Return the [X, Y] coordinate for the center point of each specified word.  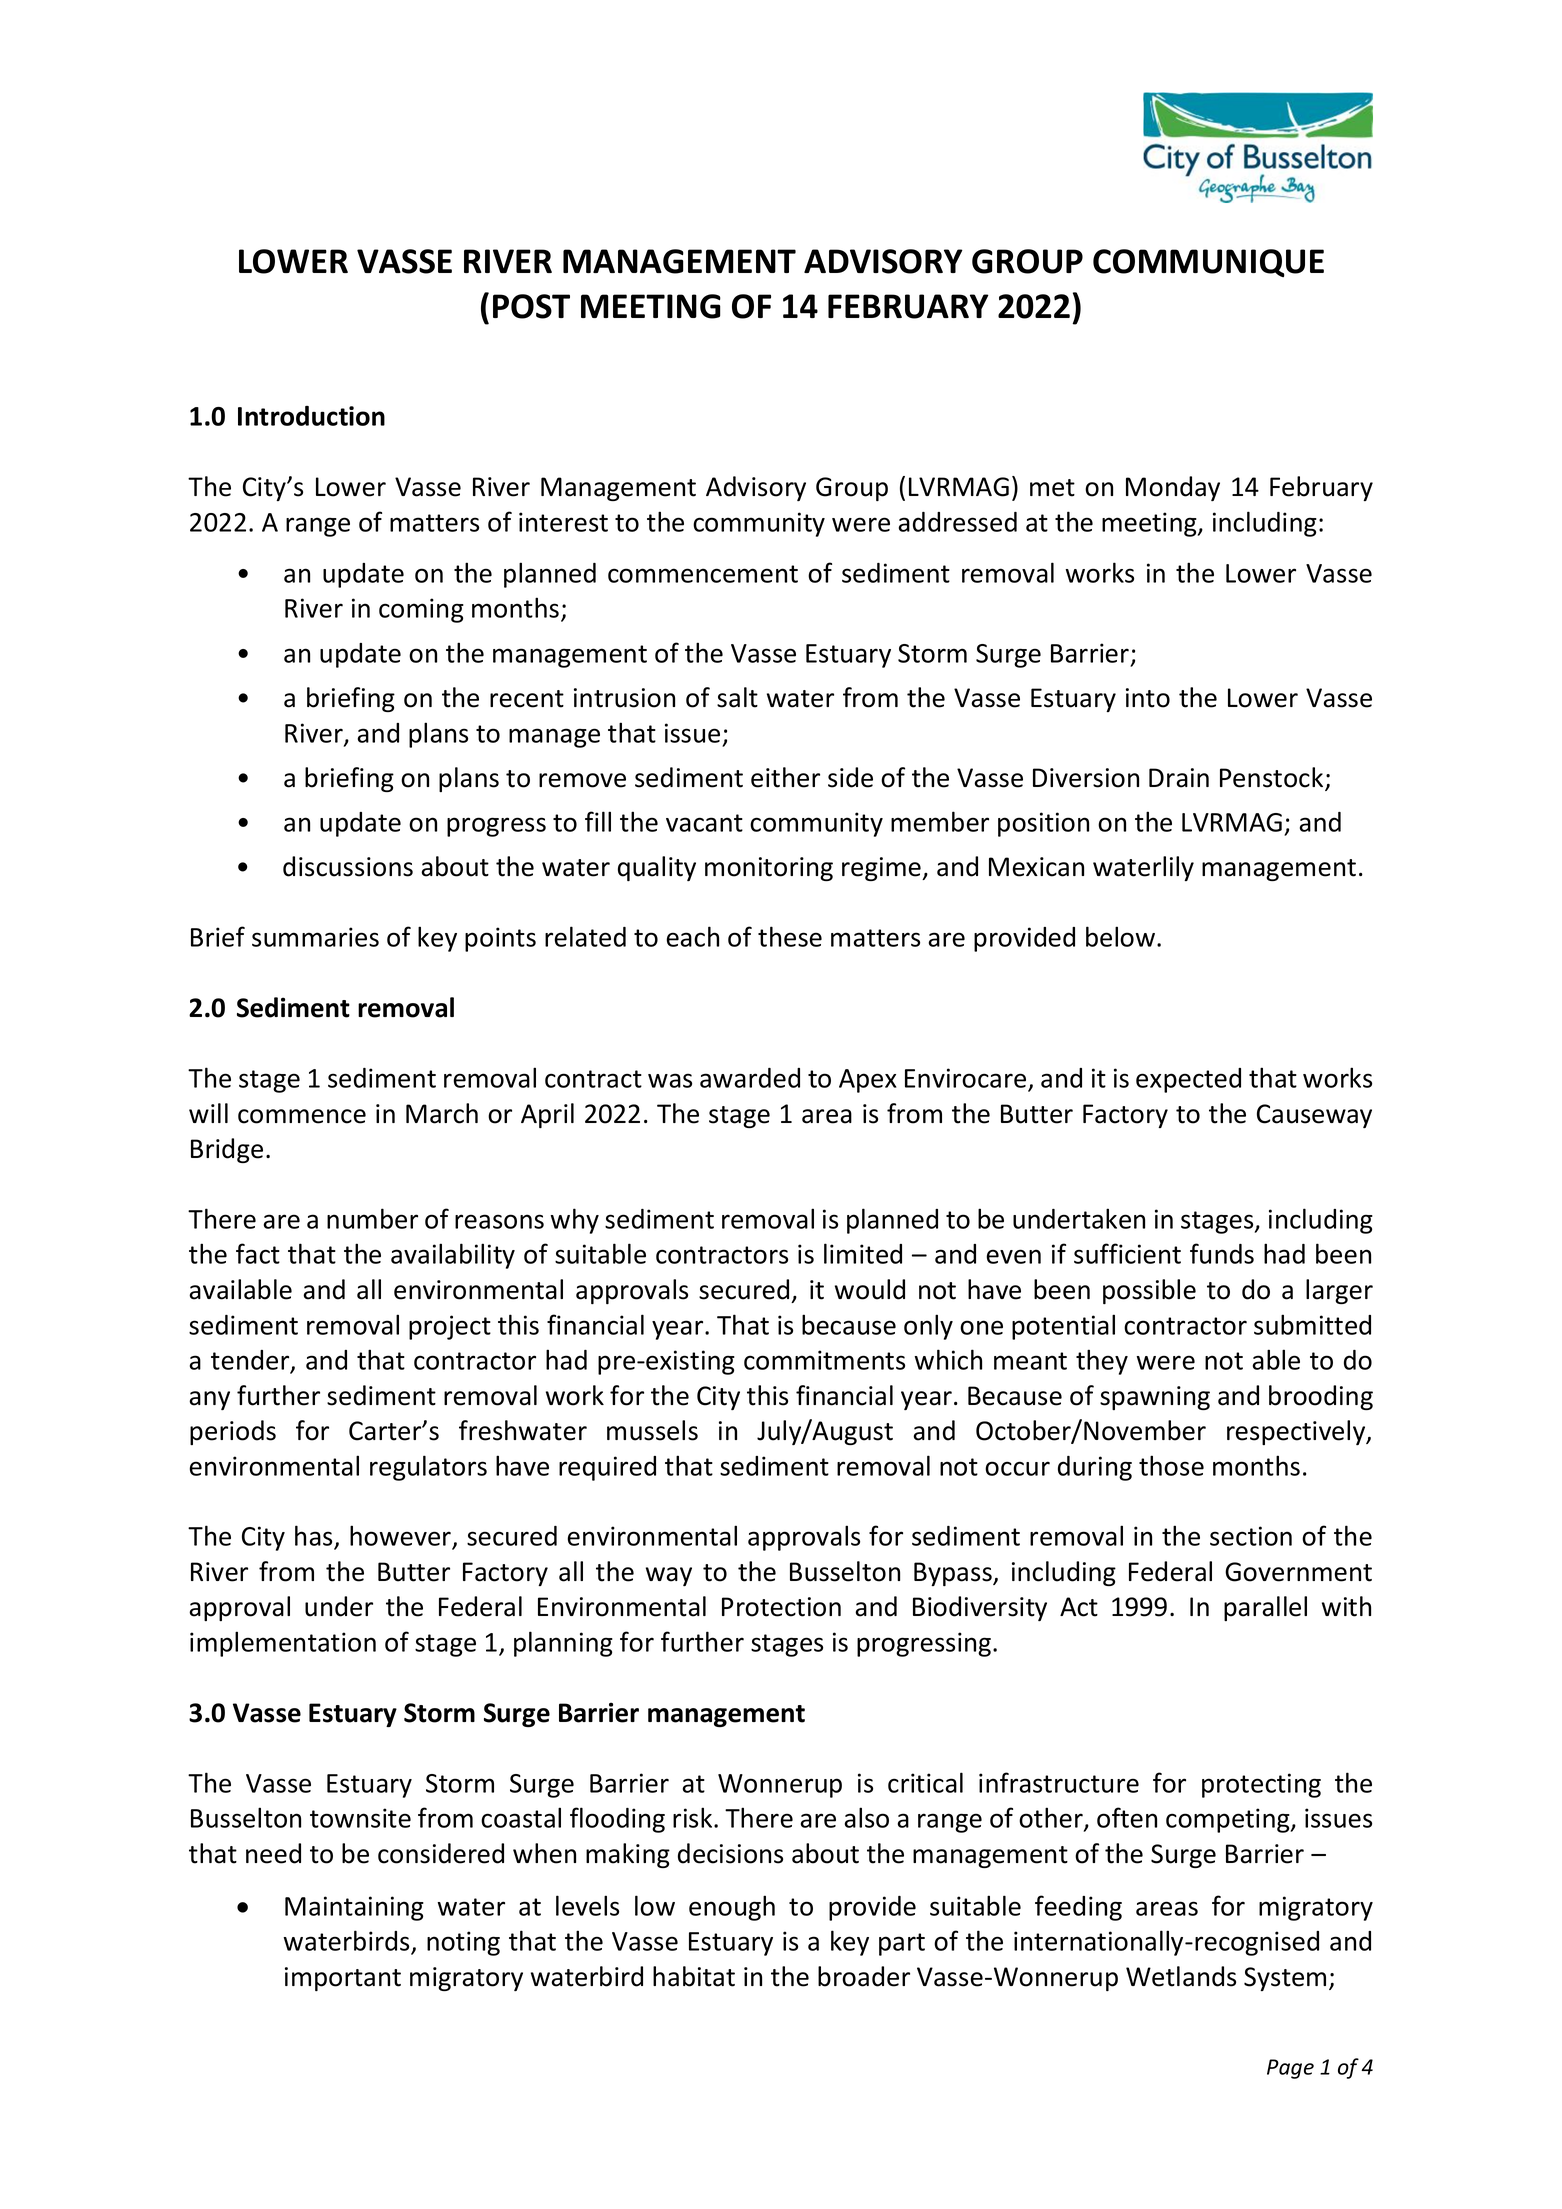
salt [737, 697]
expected [1188, 1080]
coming [421, 610]
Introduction [311, 416]
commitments [824, 1360]
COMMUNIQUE [1208, 263]
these [790, 936]
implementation [283, 1644]
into [1148, 698]
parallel [1265, 1608]
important [343, 1979]
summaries [315, 937]
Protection [781, 1607]
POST [531, 306]
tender [251, 1361]
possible [1149, 1291]
